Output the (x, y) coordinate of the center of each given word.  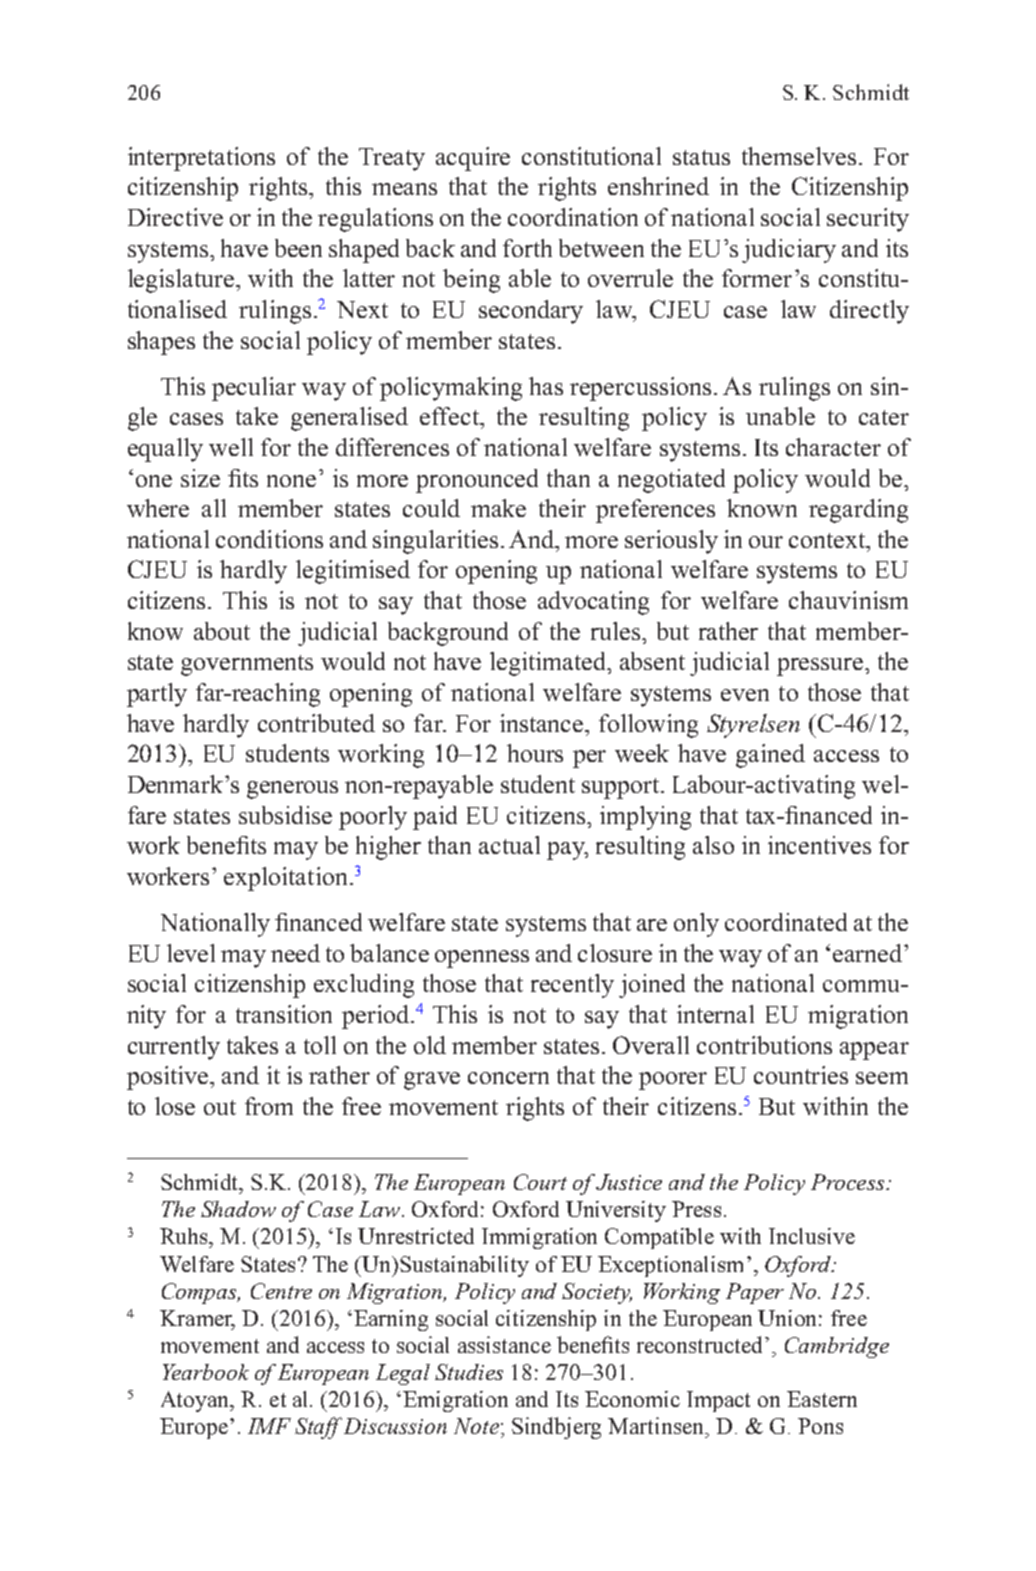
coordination (573, 217)
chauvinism (848, 600)
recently (572, 986)
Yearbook (206, 1372)
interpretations (201, 159)
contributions (764, 1045)
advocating (593, 603)
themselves (799, 156)
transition (284, 1014)
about (222, 631)
